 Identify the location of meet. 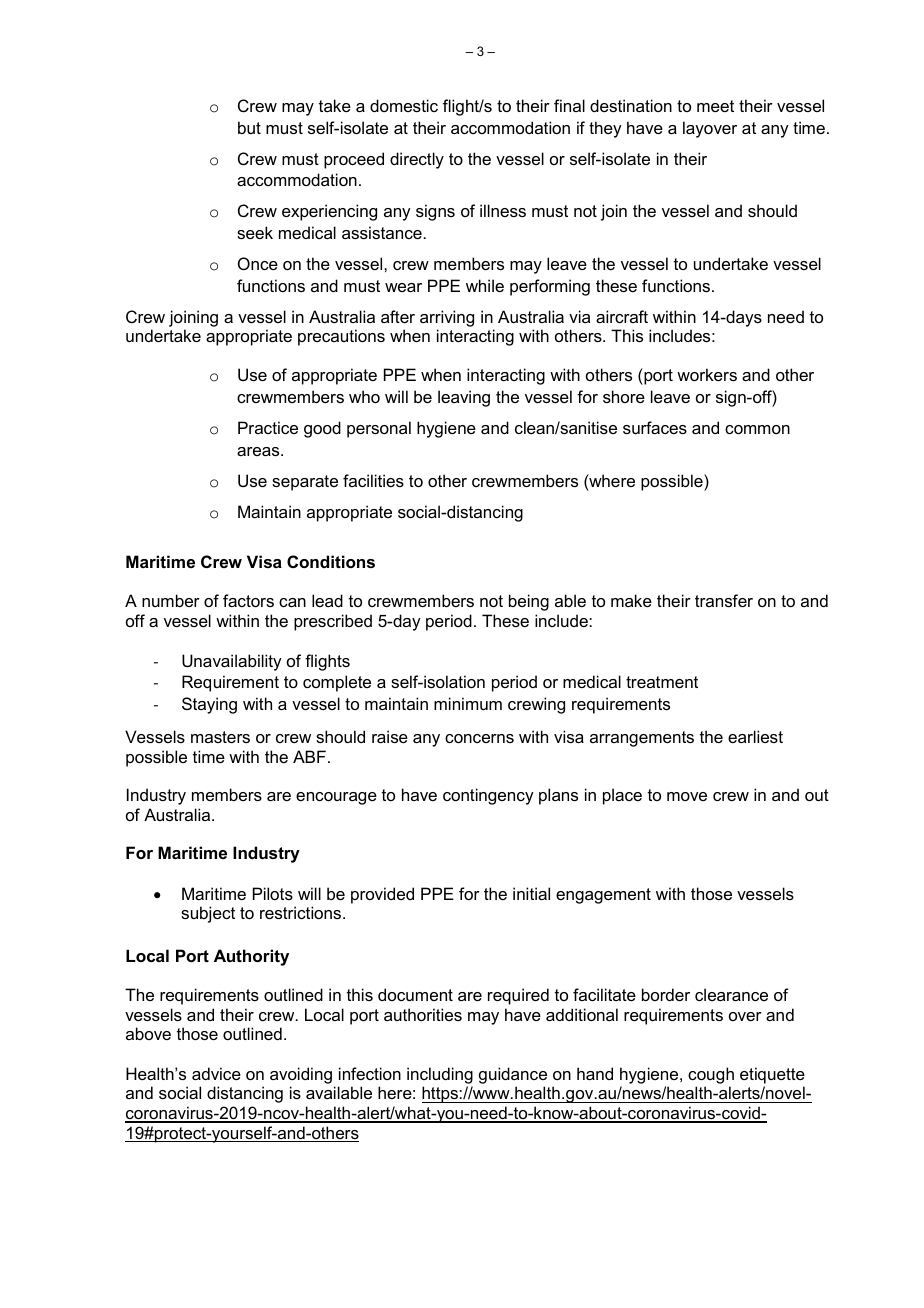
(715, 106).
